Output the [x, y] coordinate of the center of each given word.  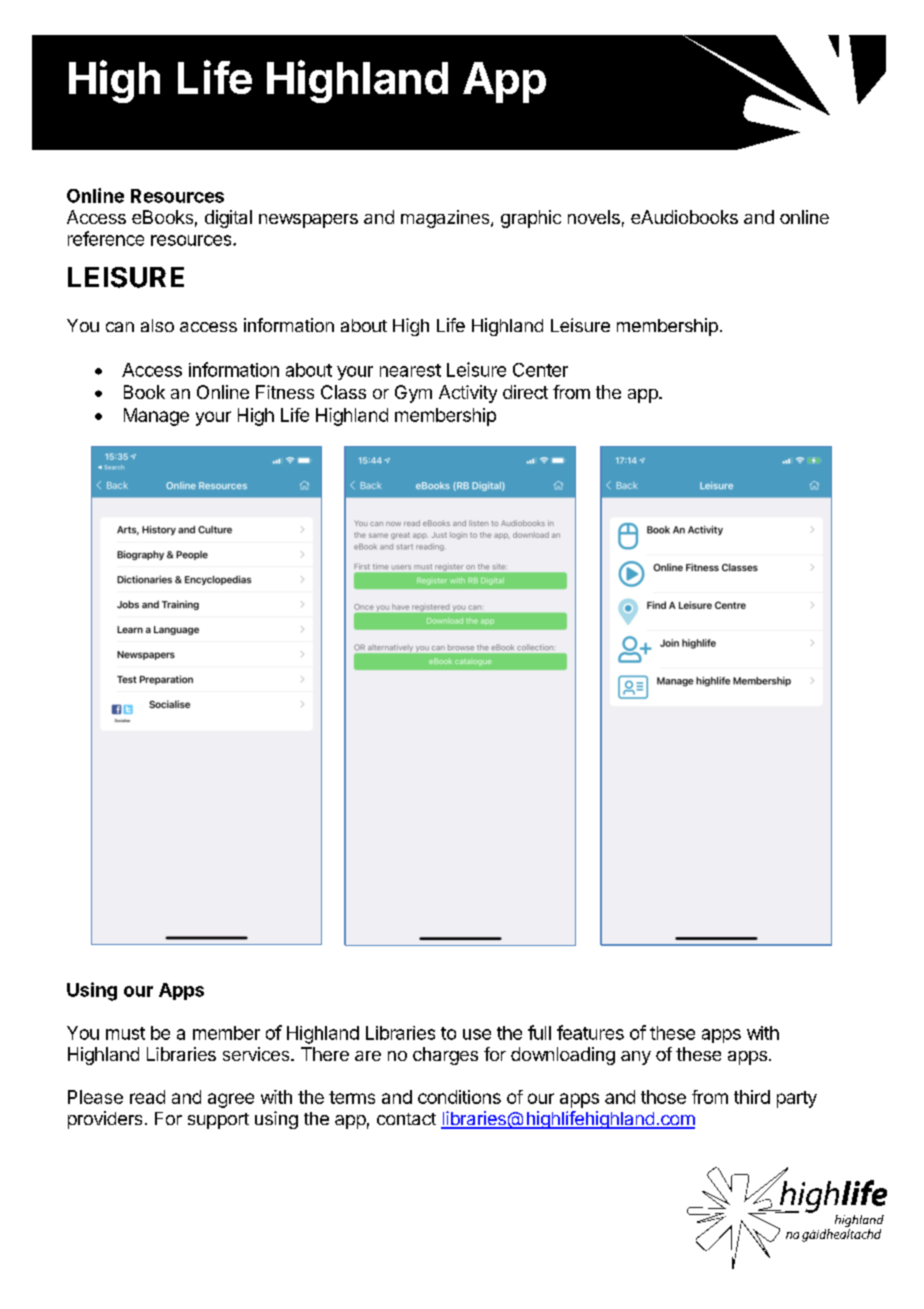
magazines [446, 219]
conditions [459, 1097]
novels [594, 217]
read [147, 1097]
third [752, 1097]
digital [228, 219]
